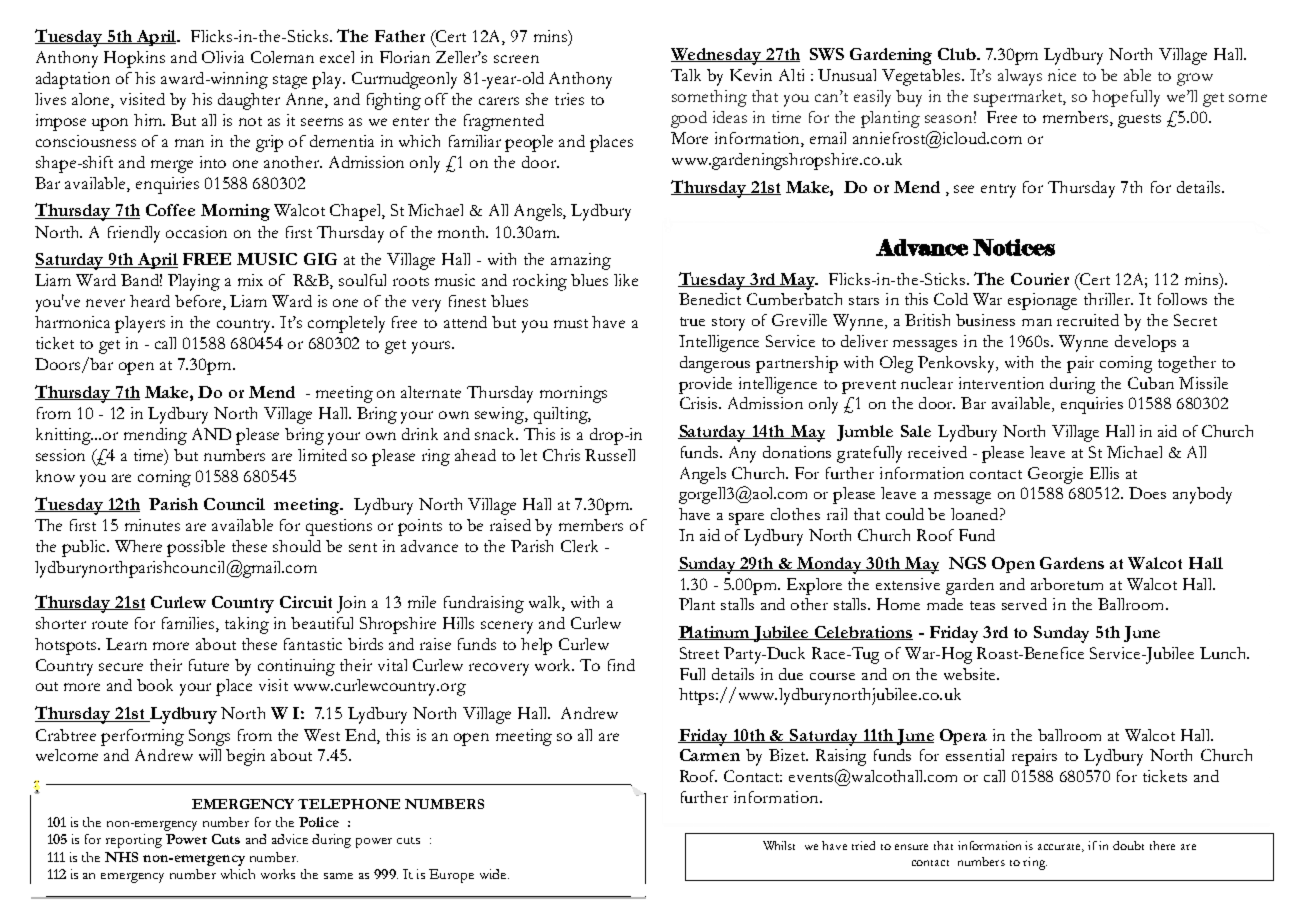 This screenshot has height=924, width=1308. What do you see at coordinates (134, 841) in the screenshot?
I see `reporting` at bounding box center [134, 841].
